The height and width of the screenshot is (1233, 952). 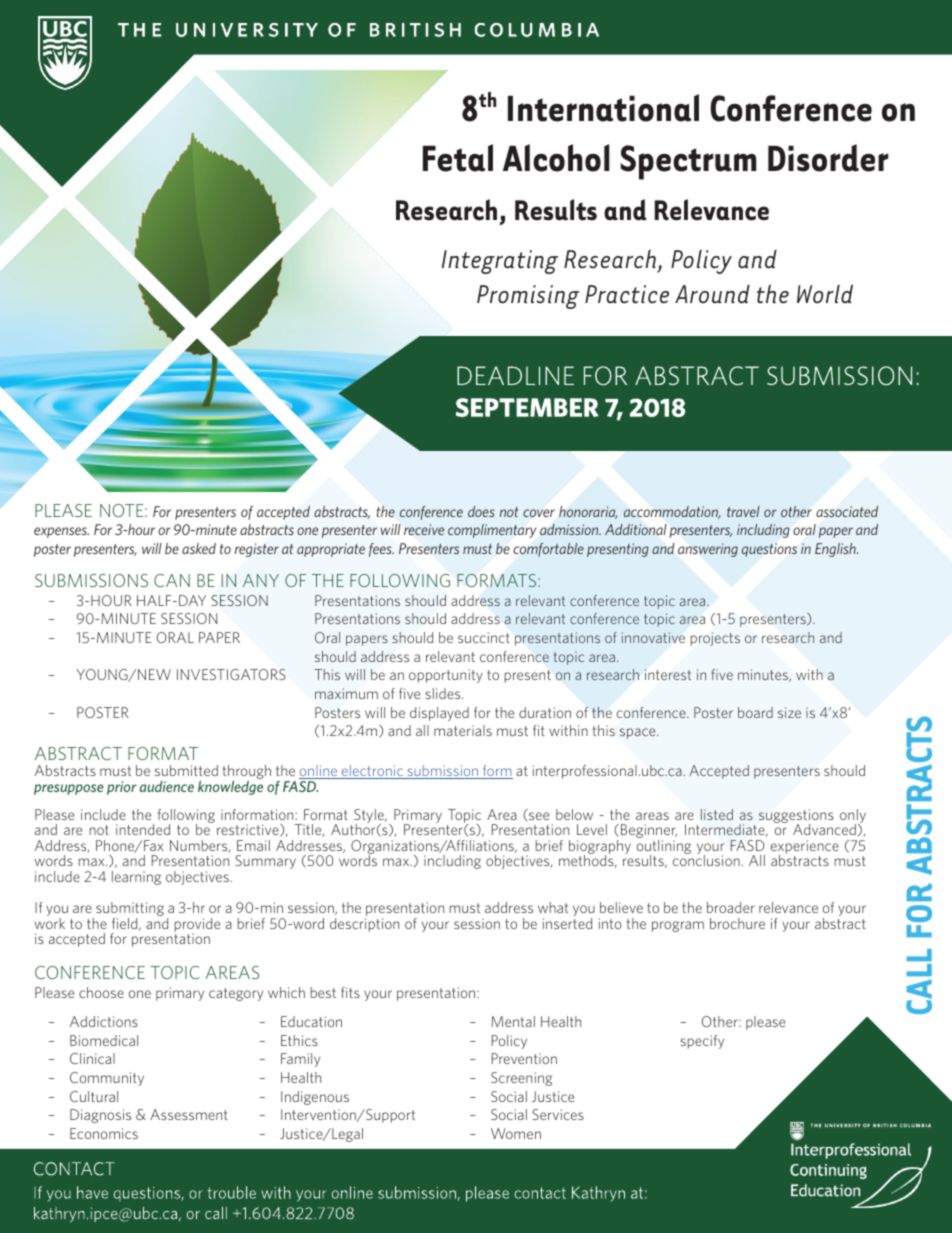 What do you see at coordinates (189, 1114) in the screenshot?
I see `Assessment` at bounding box center [189, 1114].
